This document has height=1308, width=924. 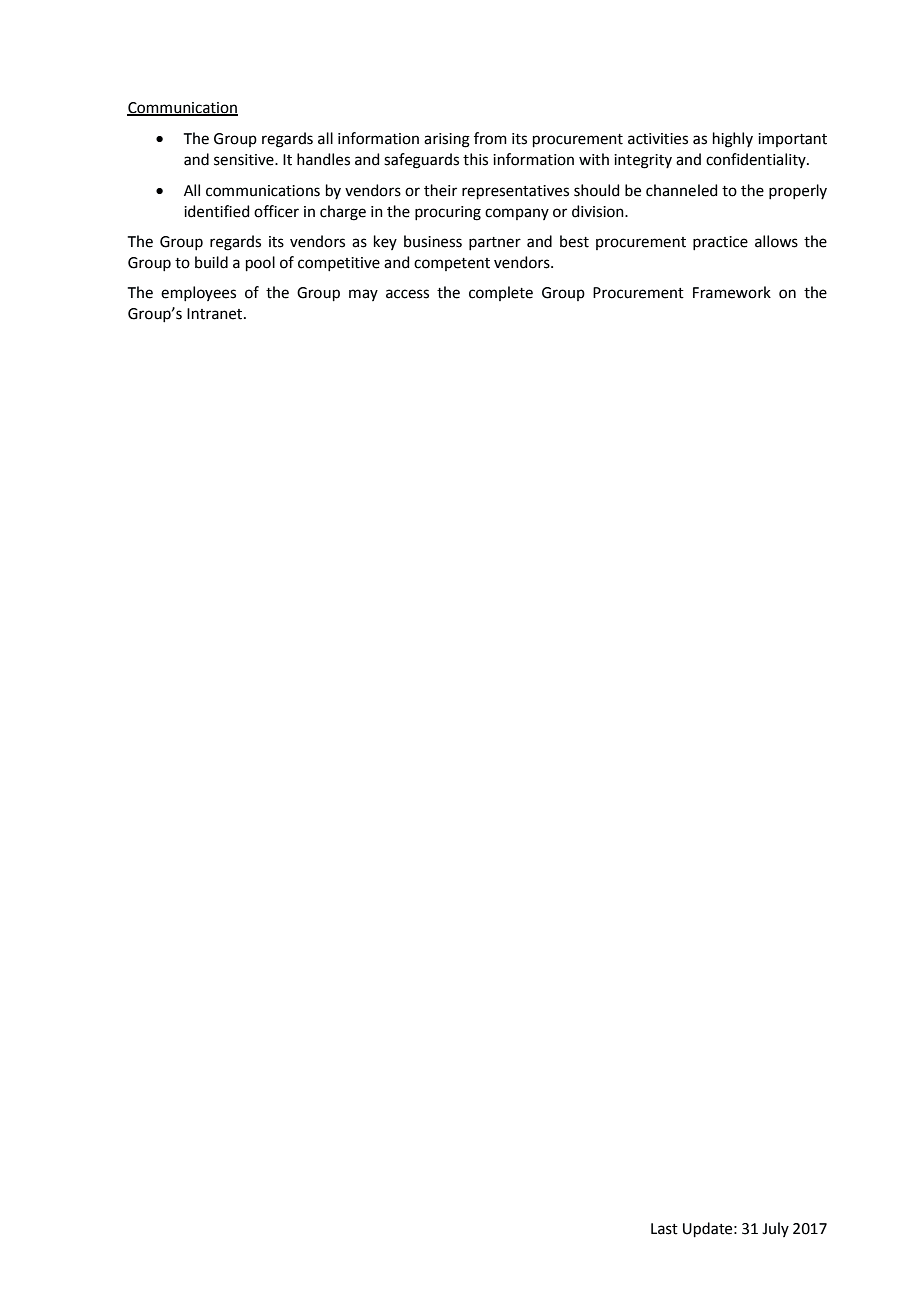 I want to click on competitive, so click(x=339, y=264).
